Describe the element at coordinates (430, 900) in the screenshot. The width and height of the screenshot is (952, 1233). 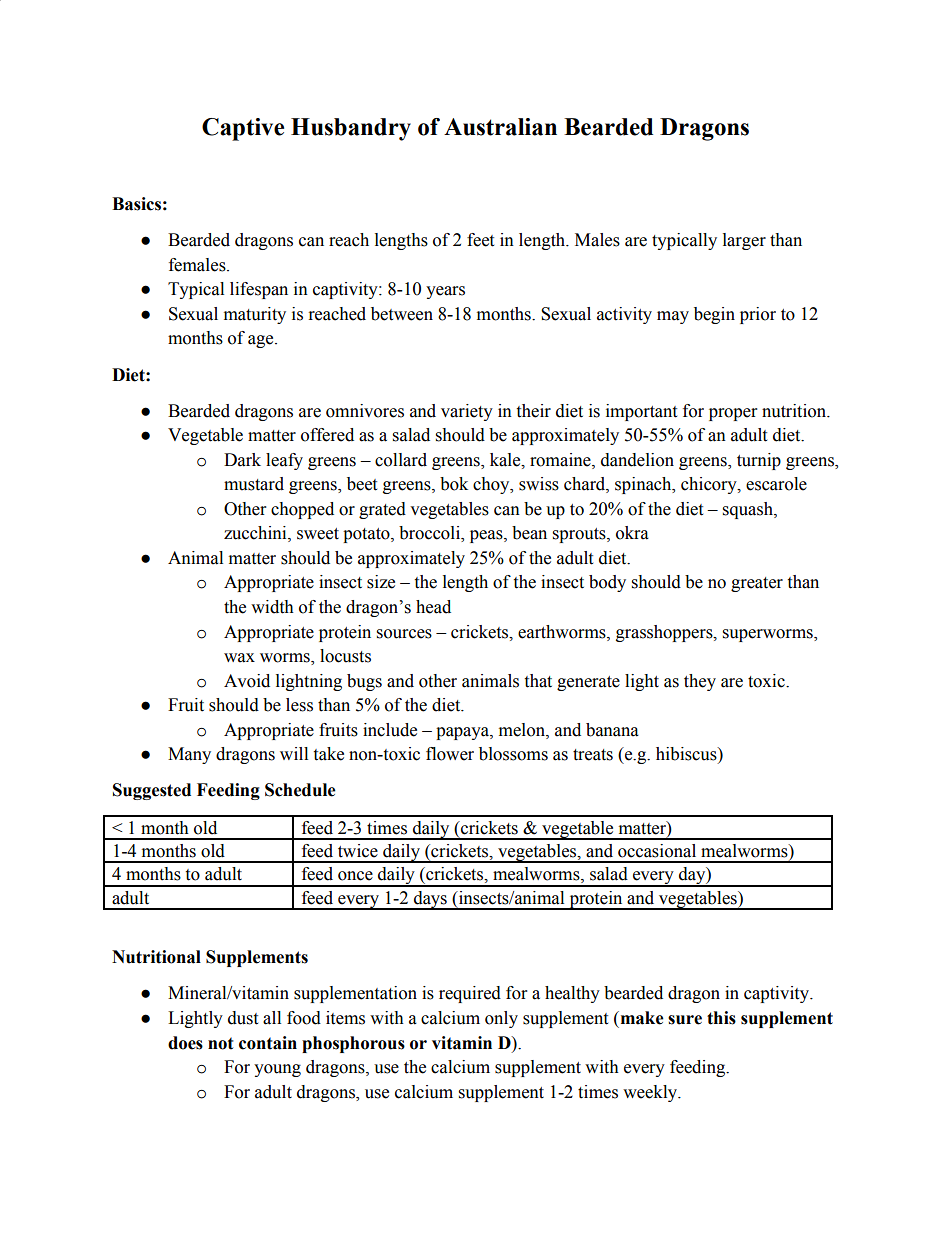
I see `days` at that location.
